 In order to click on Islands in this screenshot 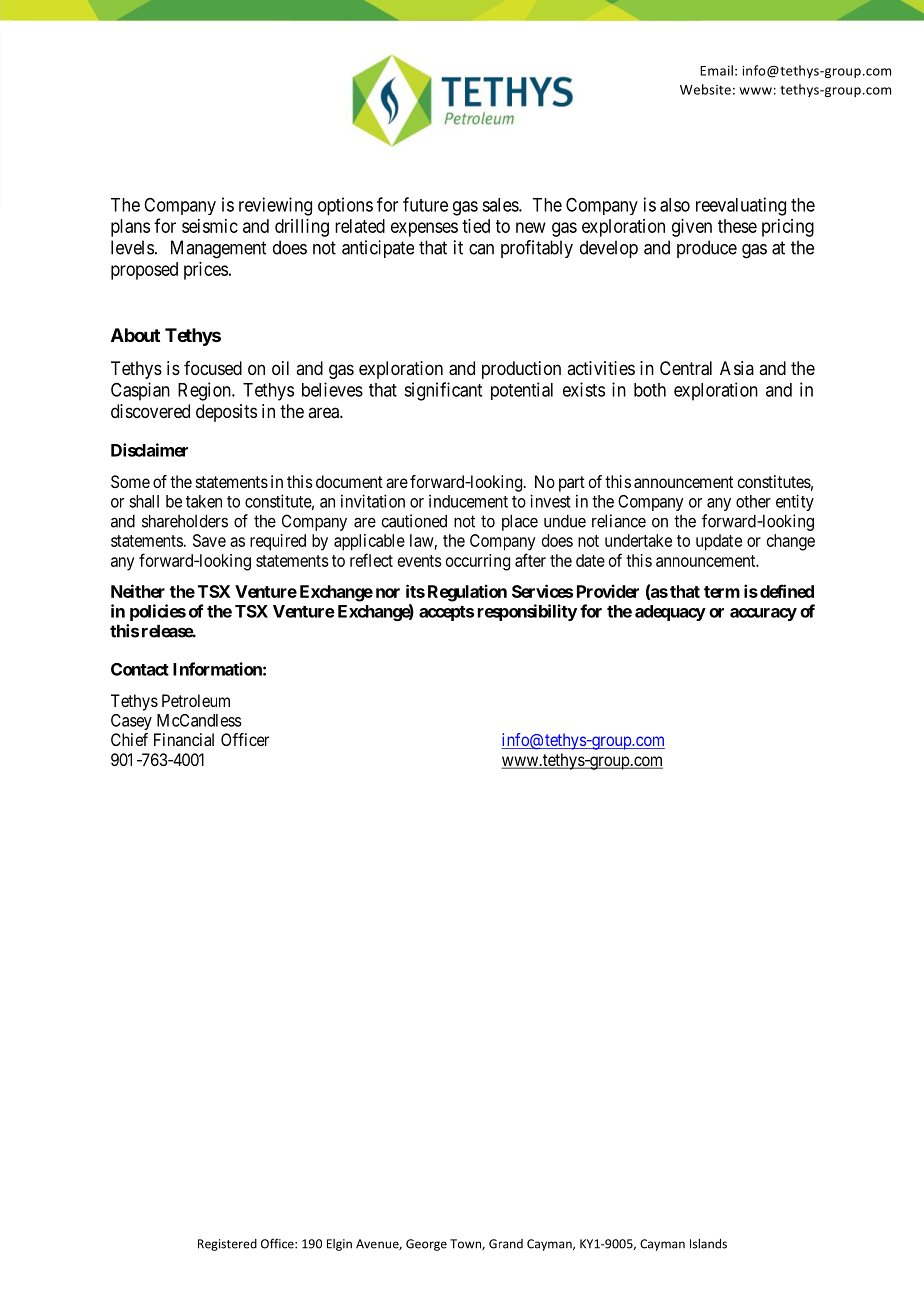, I will do `click(708, 1243)`.
